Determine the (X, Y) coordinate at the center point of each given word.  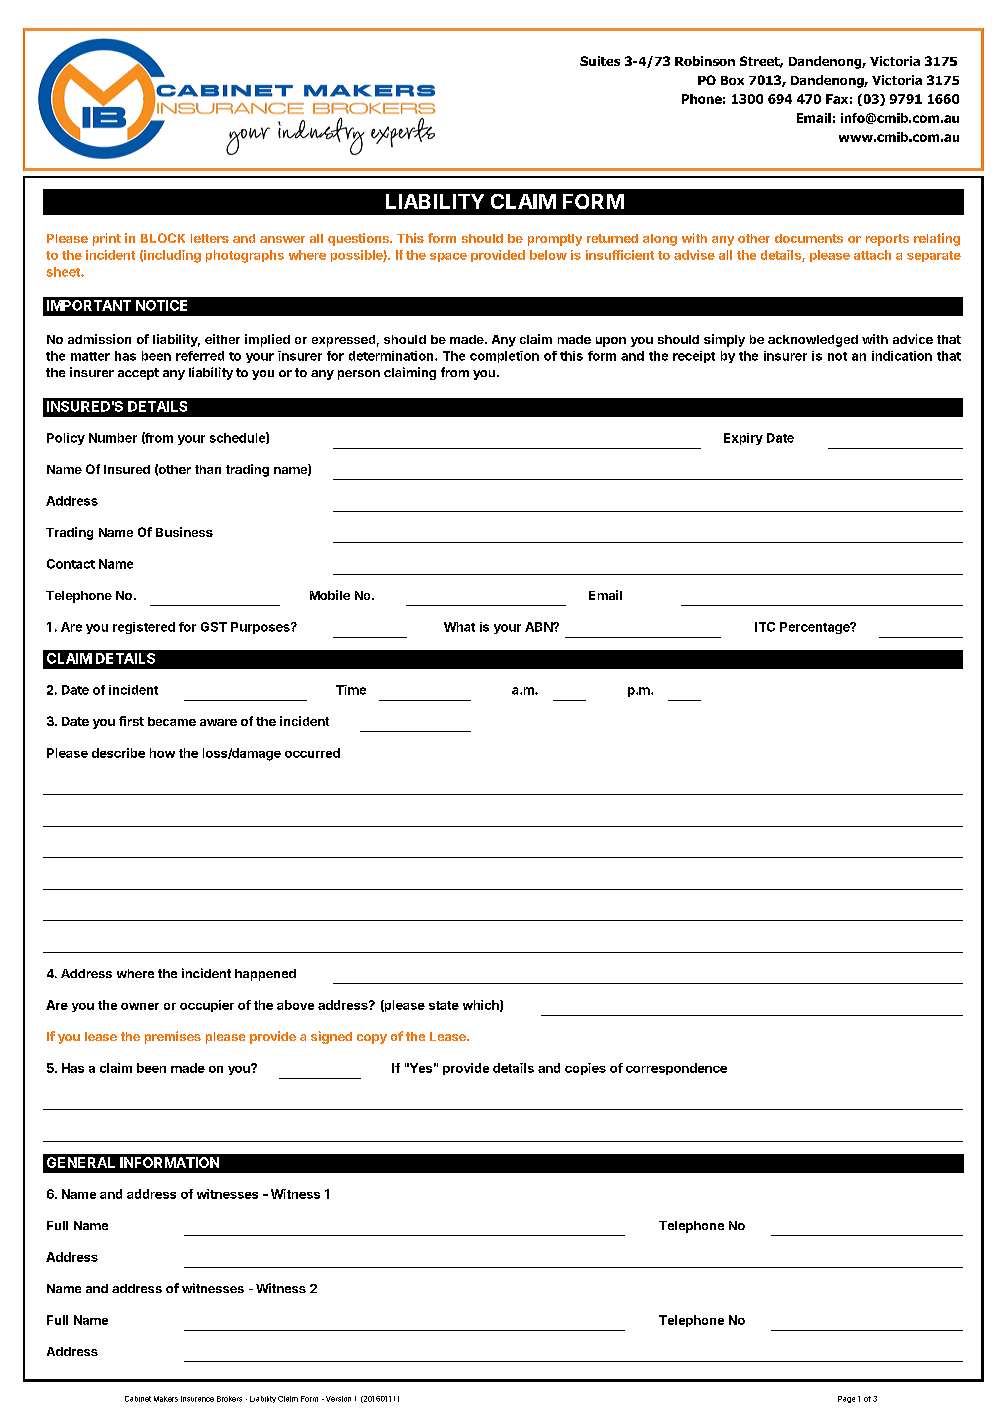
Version (338, 1399)
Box (732, 80)
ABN (539, 627)
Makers (166, 1399)
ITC (765, 627)
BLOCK (163, 238)
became (172, 721)
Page (846, 1399)
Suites (600, 61)
